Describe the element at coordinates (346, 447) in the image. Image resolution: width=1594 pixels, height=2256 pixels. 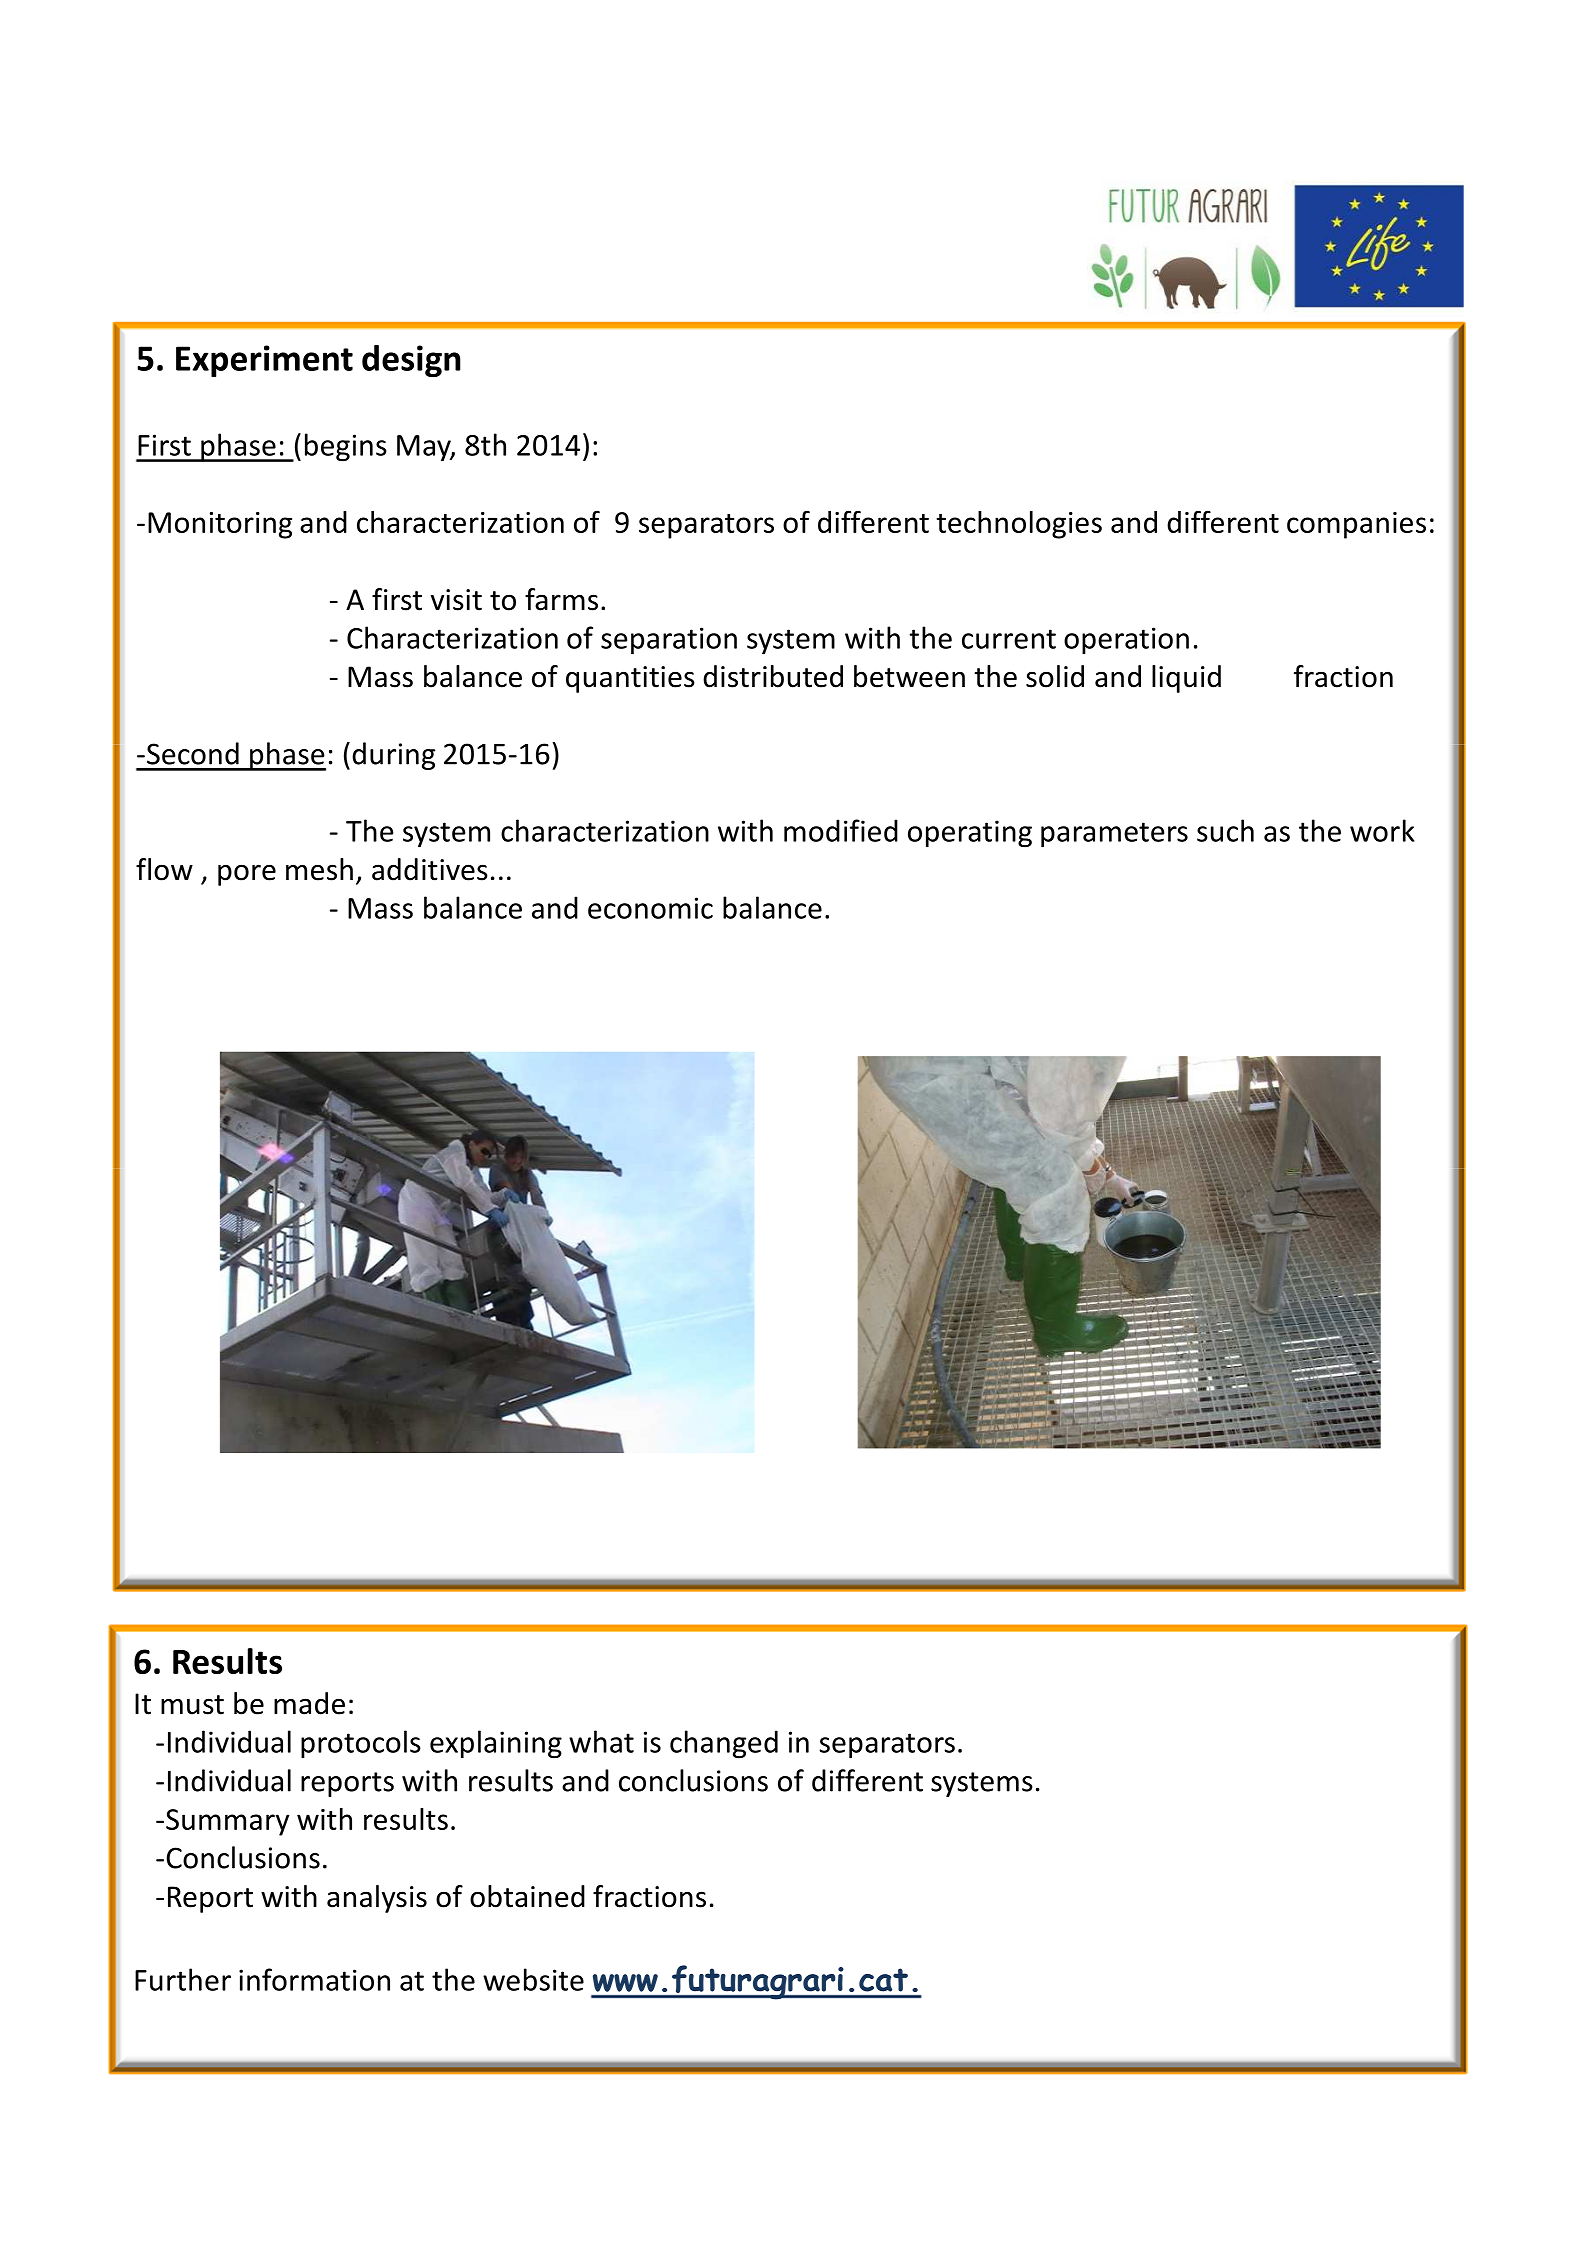
I see `begins` at that location.
